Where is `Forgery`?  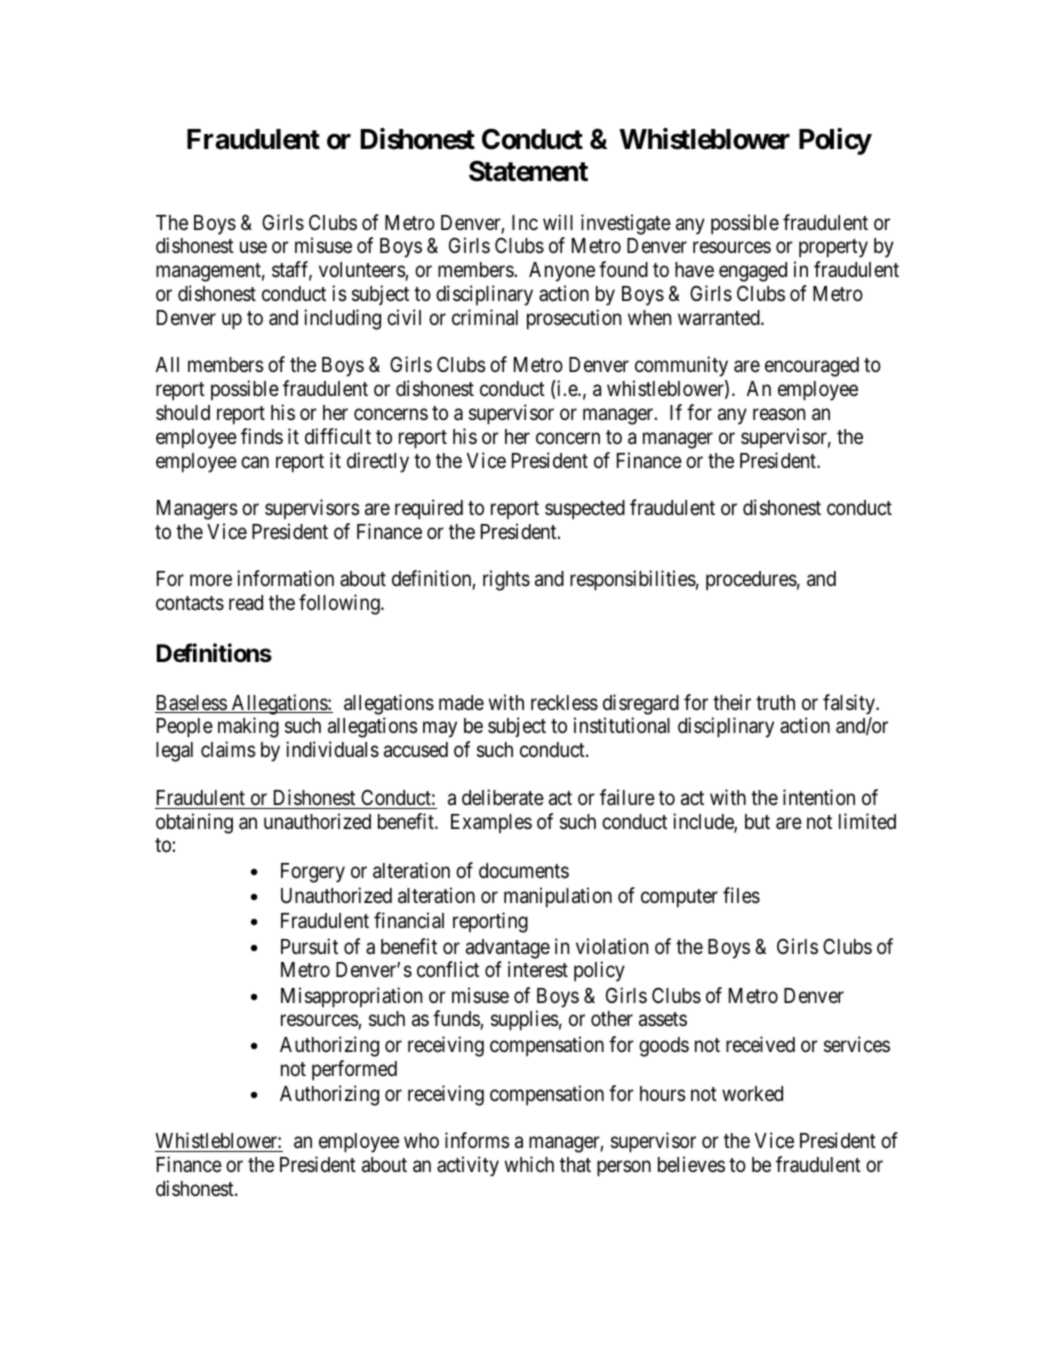
Forgery is located at coordinates (313, 873).
